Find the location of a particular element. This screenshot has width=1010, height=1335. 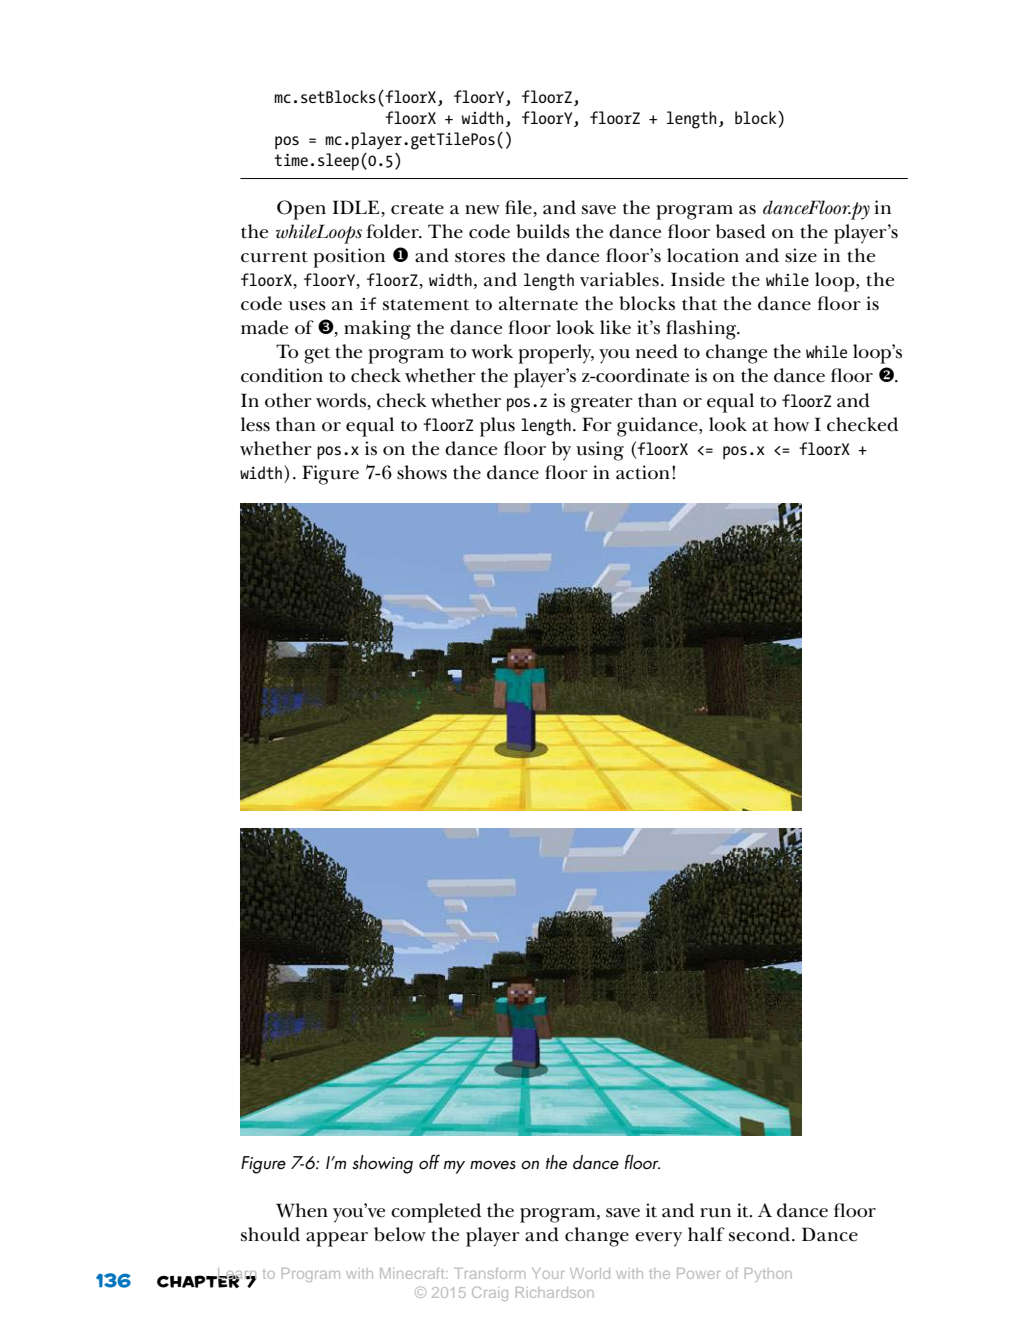

using is located at coordinates (600, 451).
